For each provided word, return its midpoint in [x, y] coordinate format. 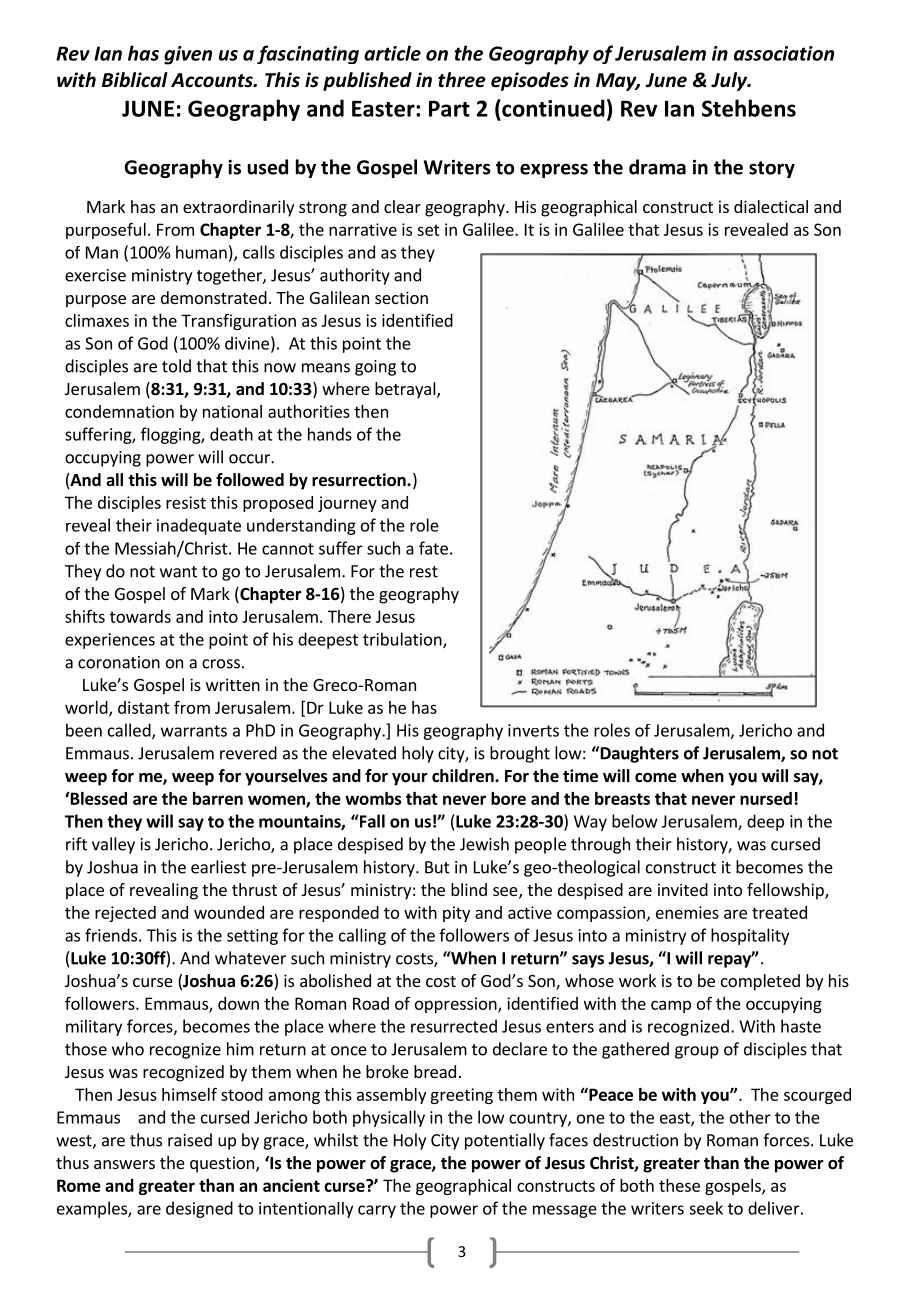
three [462, 80]
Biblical [135, 80]
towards [140, 616]
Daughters [638, 754]
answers [124, 1164]
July [730, 81]
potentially [505, 1141]
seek [706, 1208]
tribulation [403, 640]
